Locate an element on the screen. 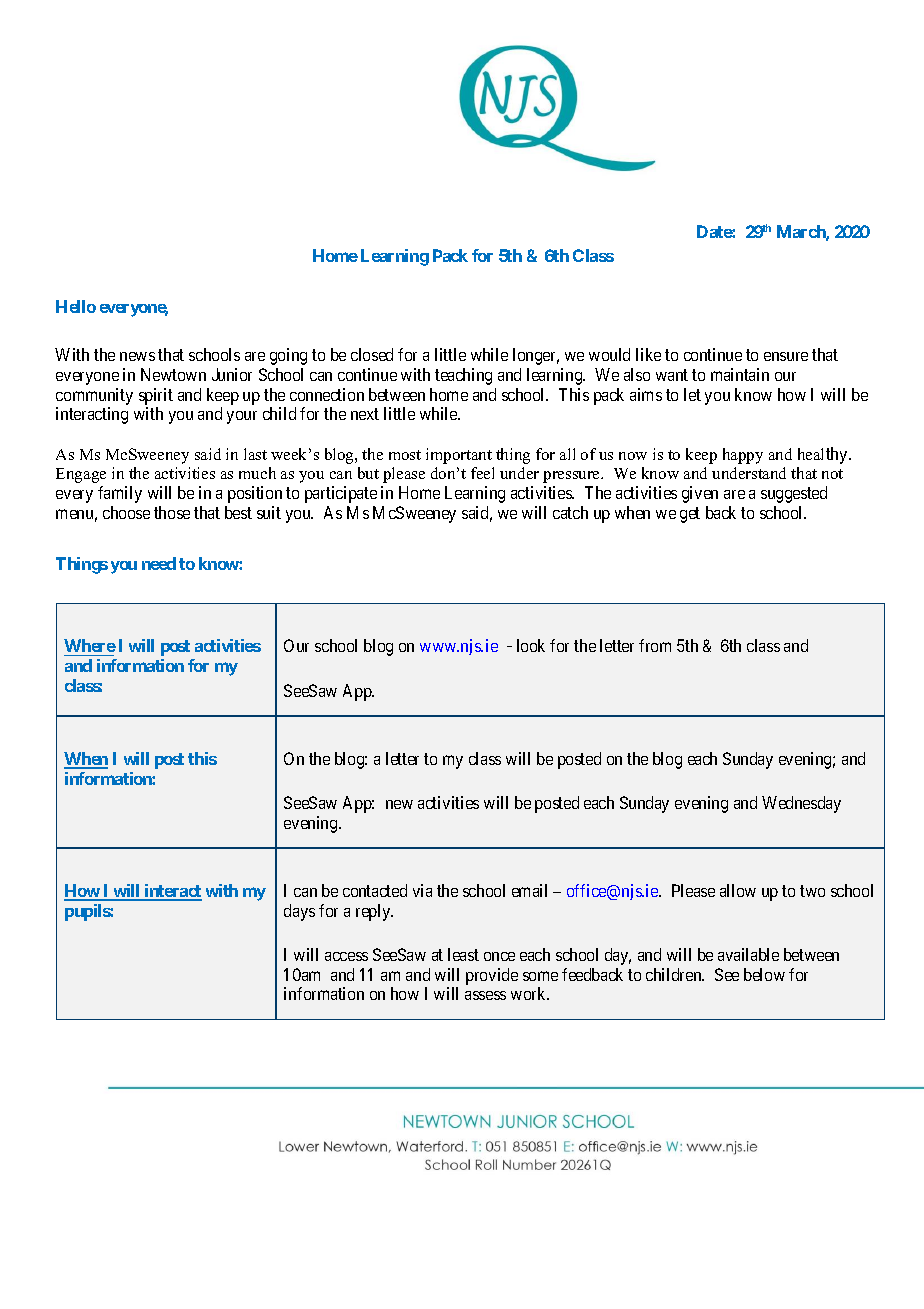 The height and width of the screenshot is (1309, 924). news is located at coordinates (137, 356).
